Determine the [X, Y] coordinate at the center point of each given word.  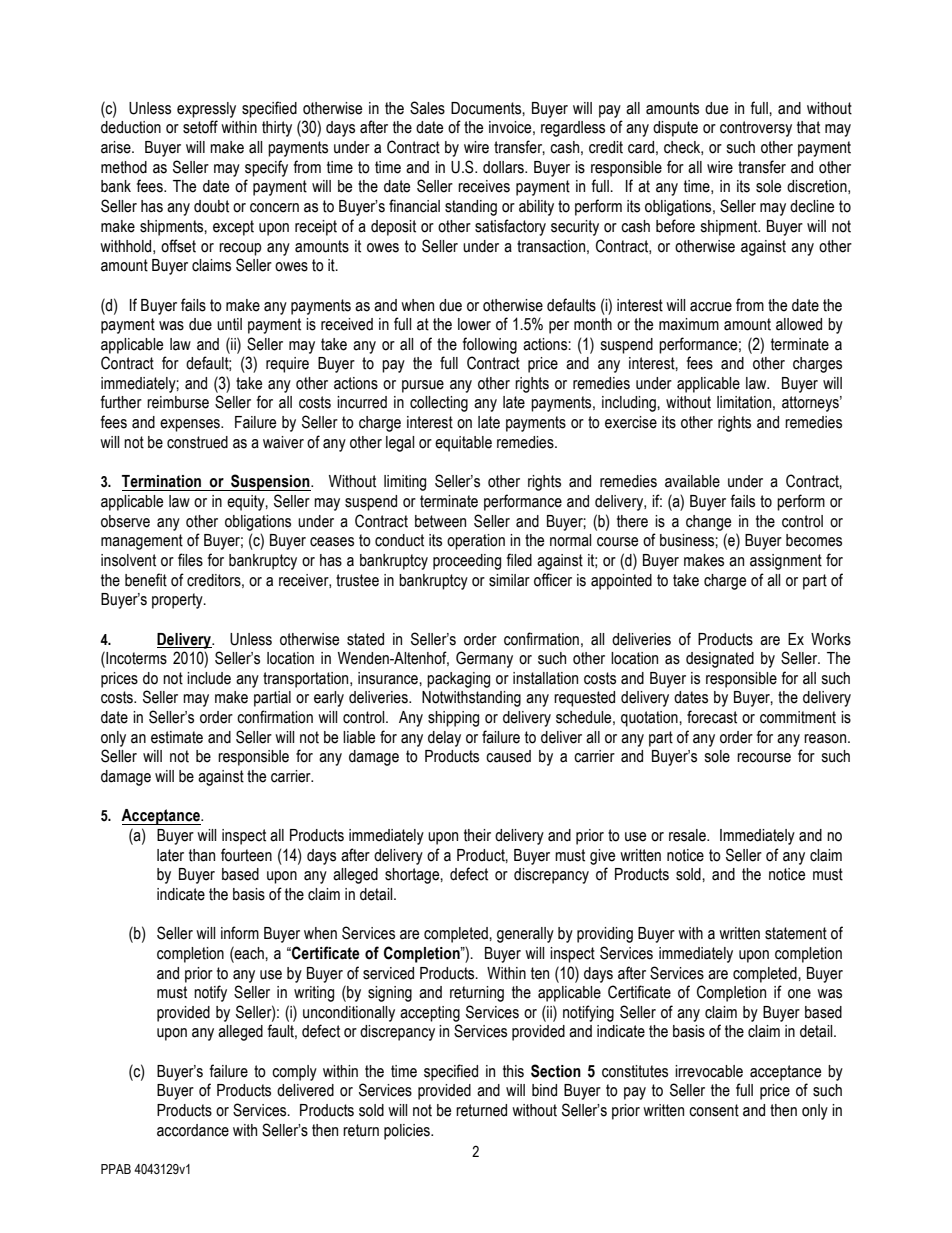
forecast [712, 717]
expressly [206, 110]
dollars [504, 167]
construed [197, 442]
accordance [193, 1130]
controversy [756, 129]
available [692, 481]
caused [508, 756]
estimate [177, 737]
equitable [463, 444]
